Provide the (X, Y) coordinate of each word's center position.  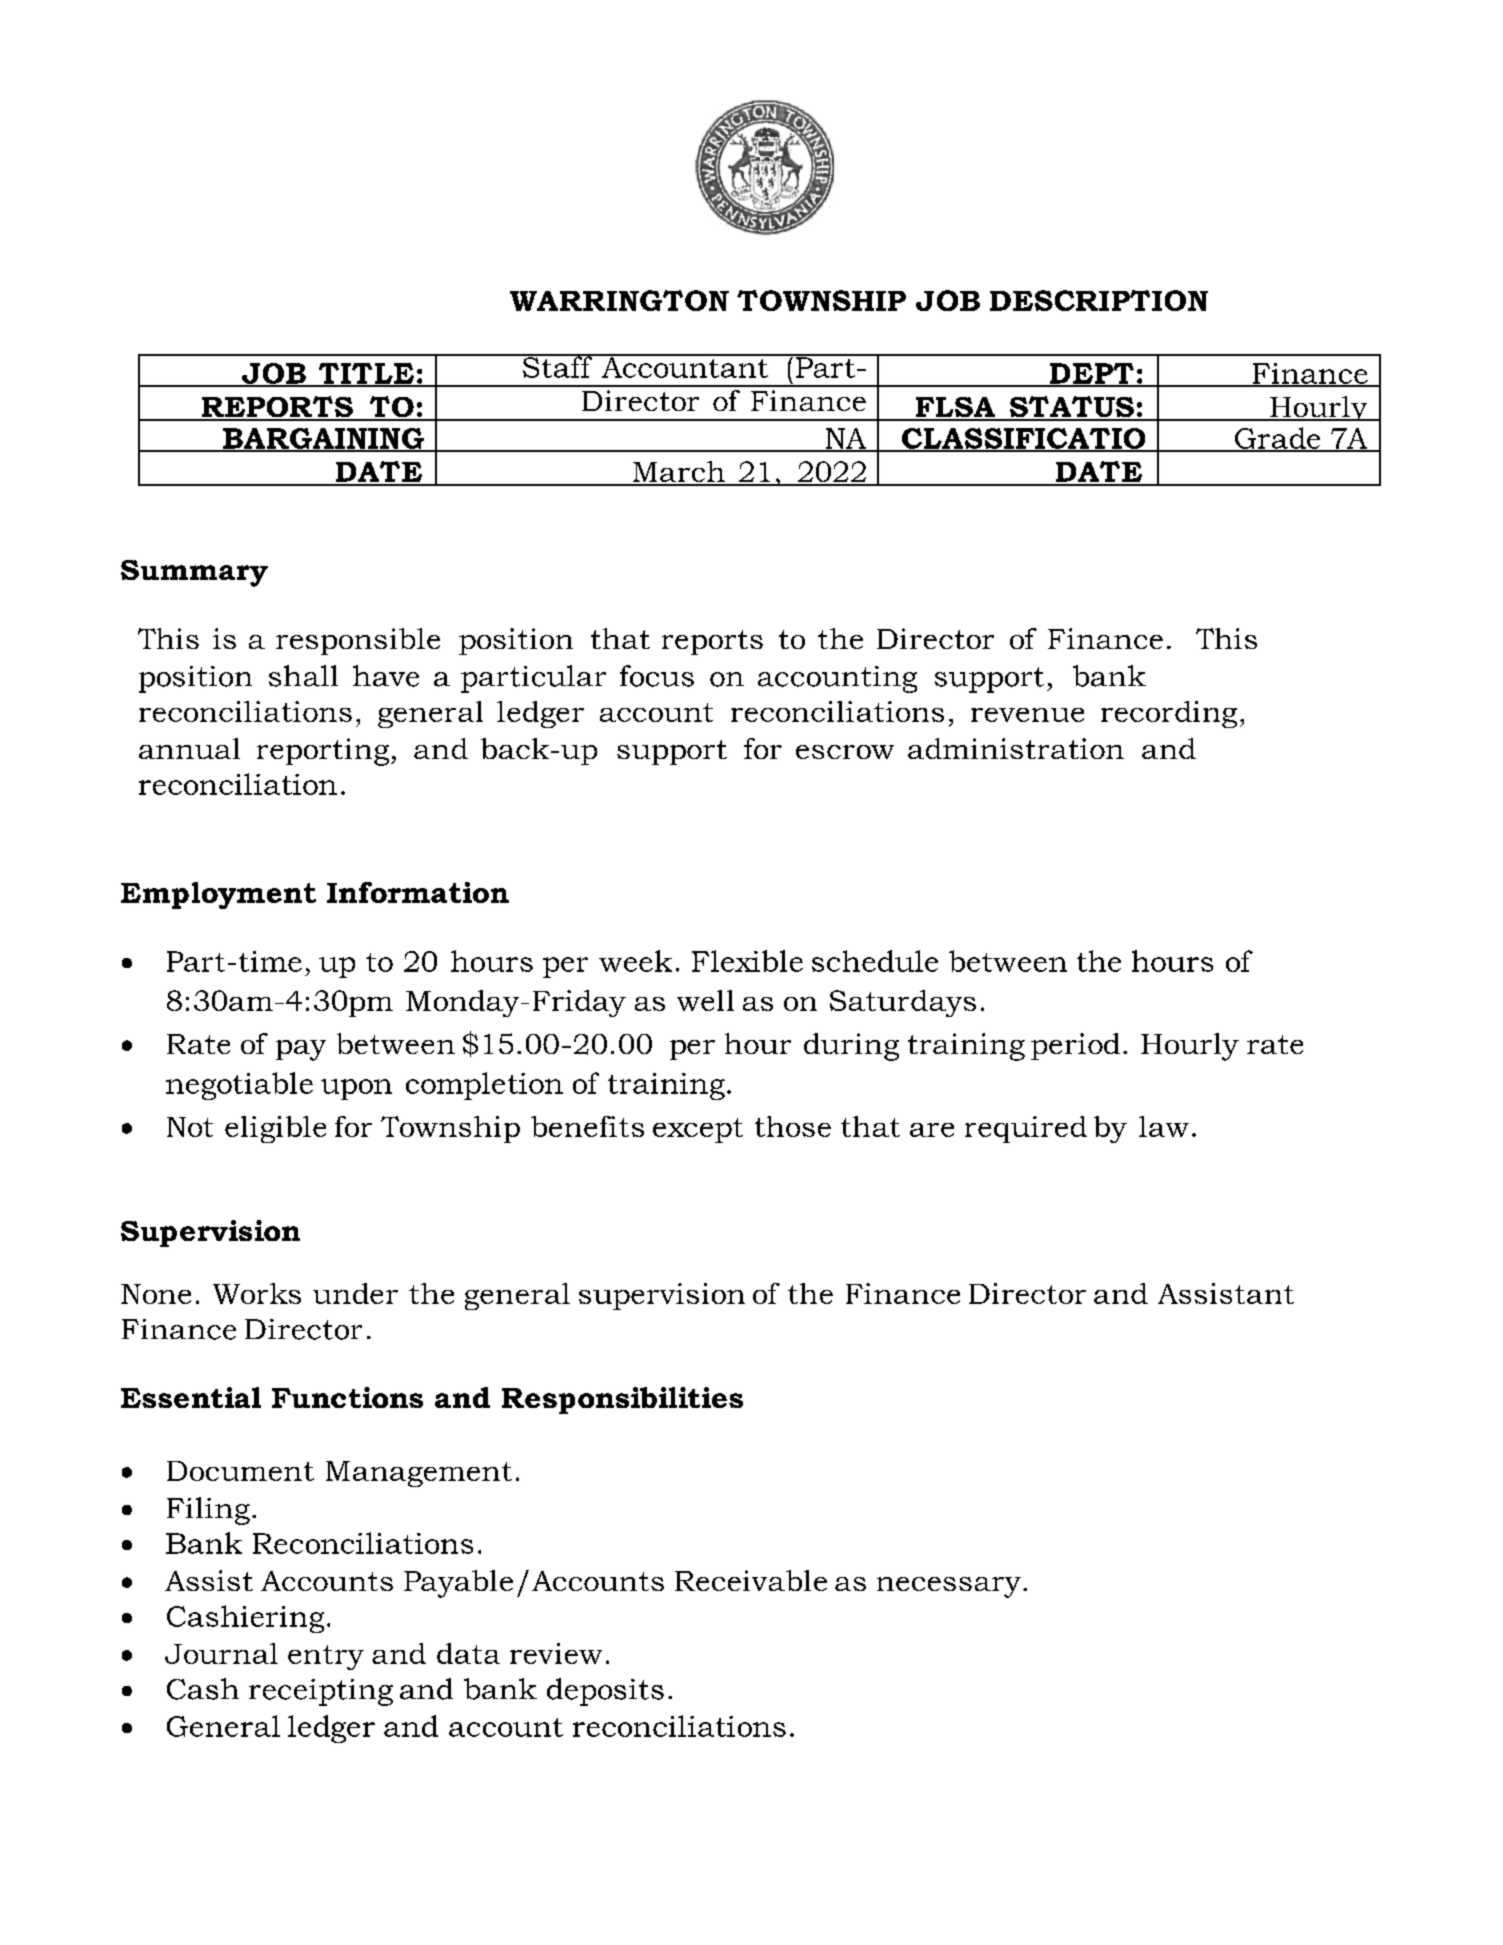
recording (1169, 714)
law (1164, 1126)
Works (257, 1293)
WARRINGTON (619, 300)
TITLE (366, 374)
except (698, 1130)
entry (326, 1657)
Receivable (751, 1580)
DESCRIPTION (1099, 300)
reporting (324, 752)
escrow (845, 752)
